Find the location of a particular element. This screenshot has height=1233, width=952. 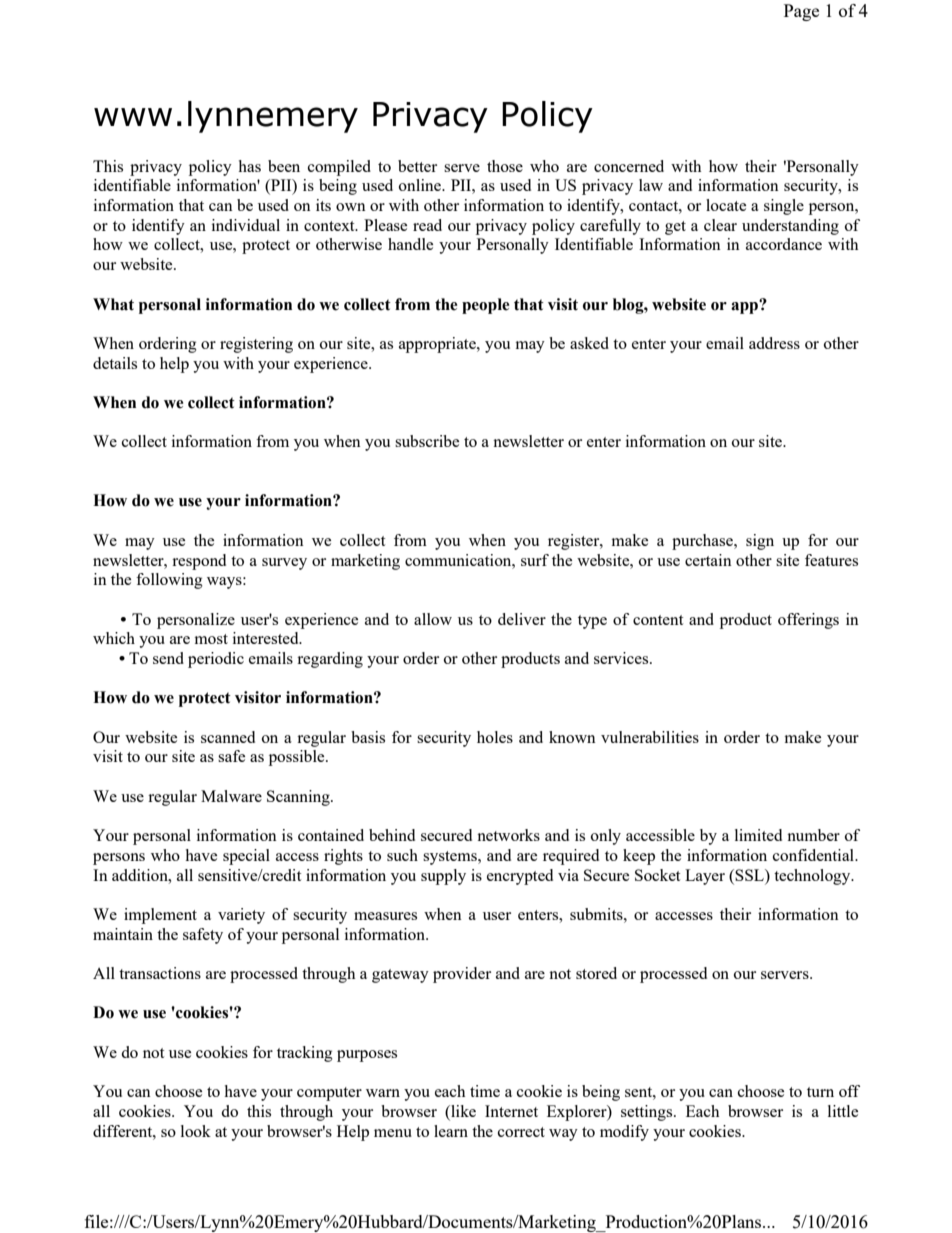

respond is located at coordinates (199, 562).
